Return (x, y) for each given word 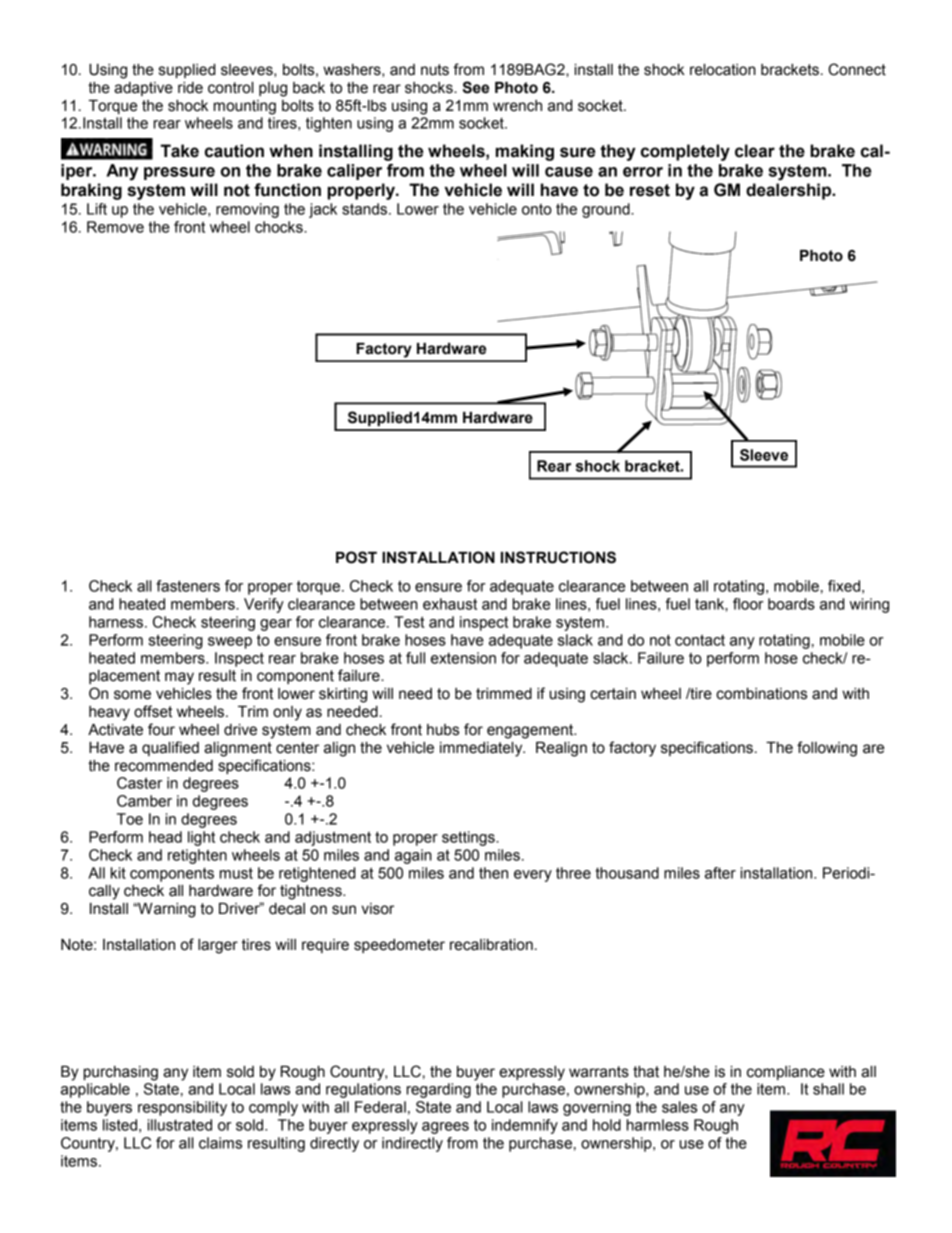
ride (190, 88)
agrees (445, 1128)
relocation (723, 70)
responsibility (182, 1108)
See (476, 87)
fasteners (188, 586)
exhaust (450, 604)
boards (791, 604)
